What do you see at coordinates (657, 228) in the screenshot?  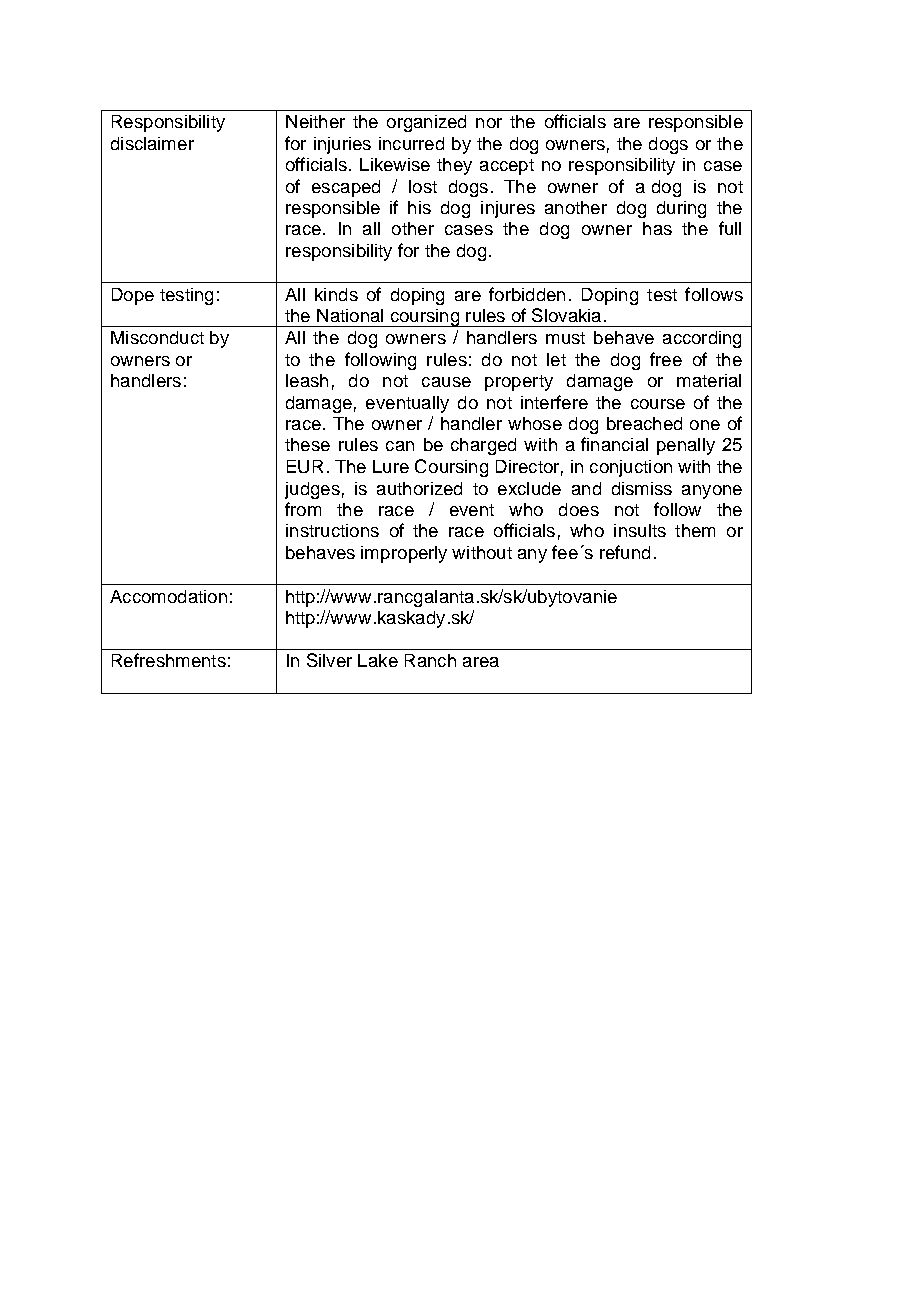 I see `has` at bounding box center [657, 228].
